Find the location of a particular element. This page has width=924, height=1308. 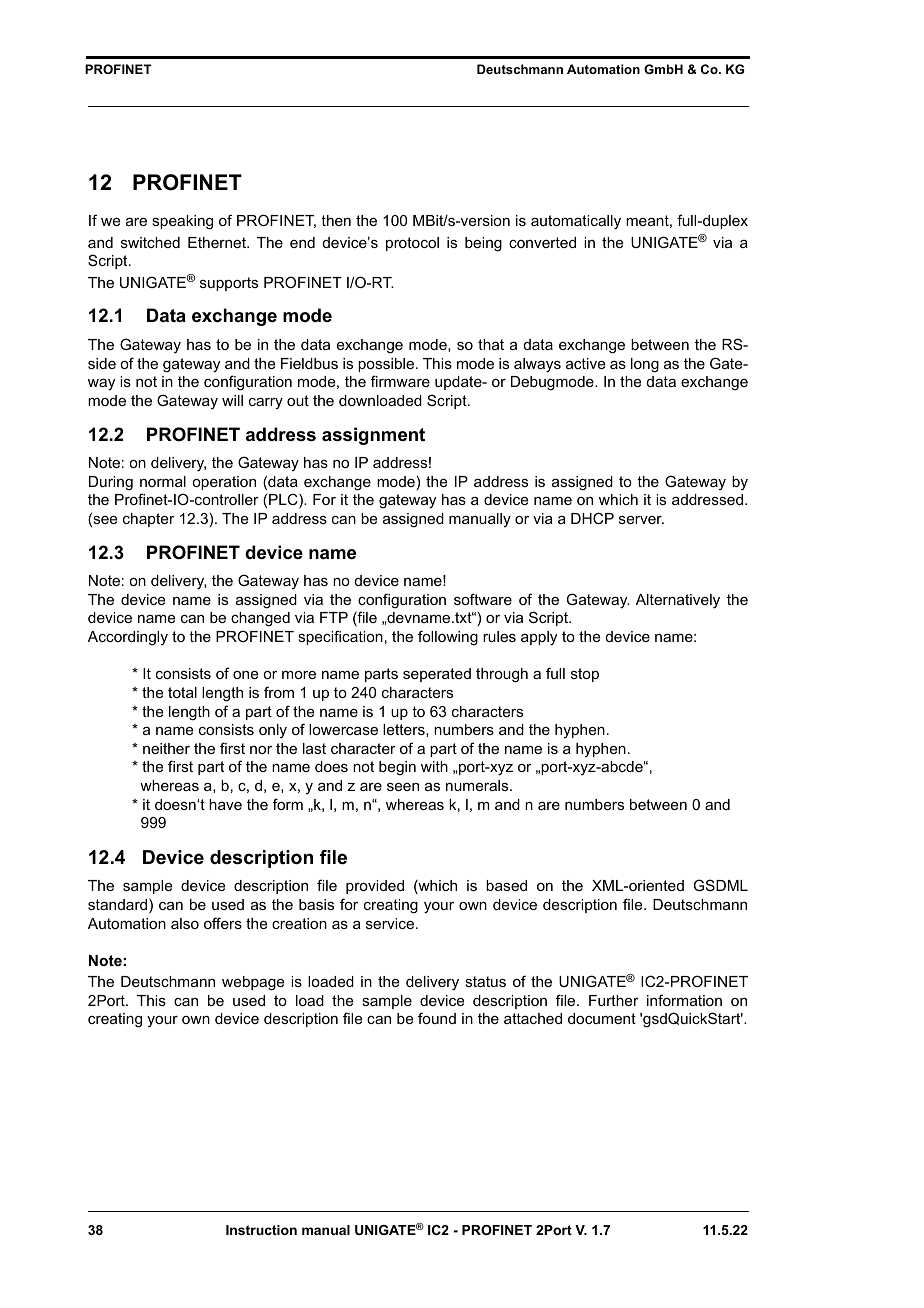

normal is located at coordinates (163, 481).
